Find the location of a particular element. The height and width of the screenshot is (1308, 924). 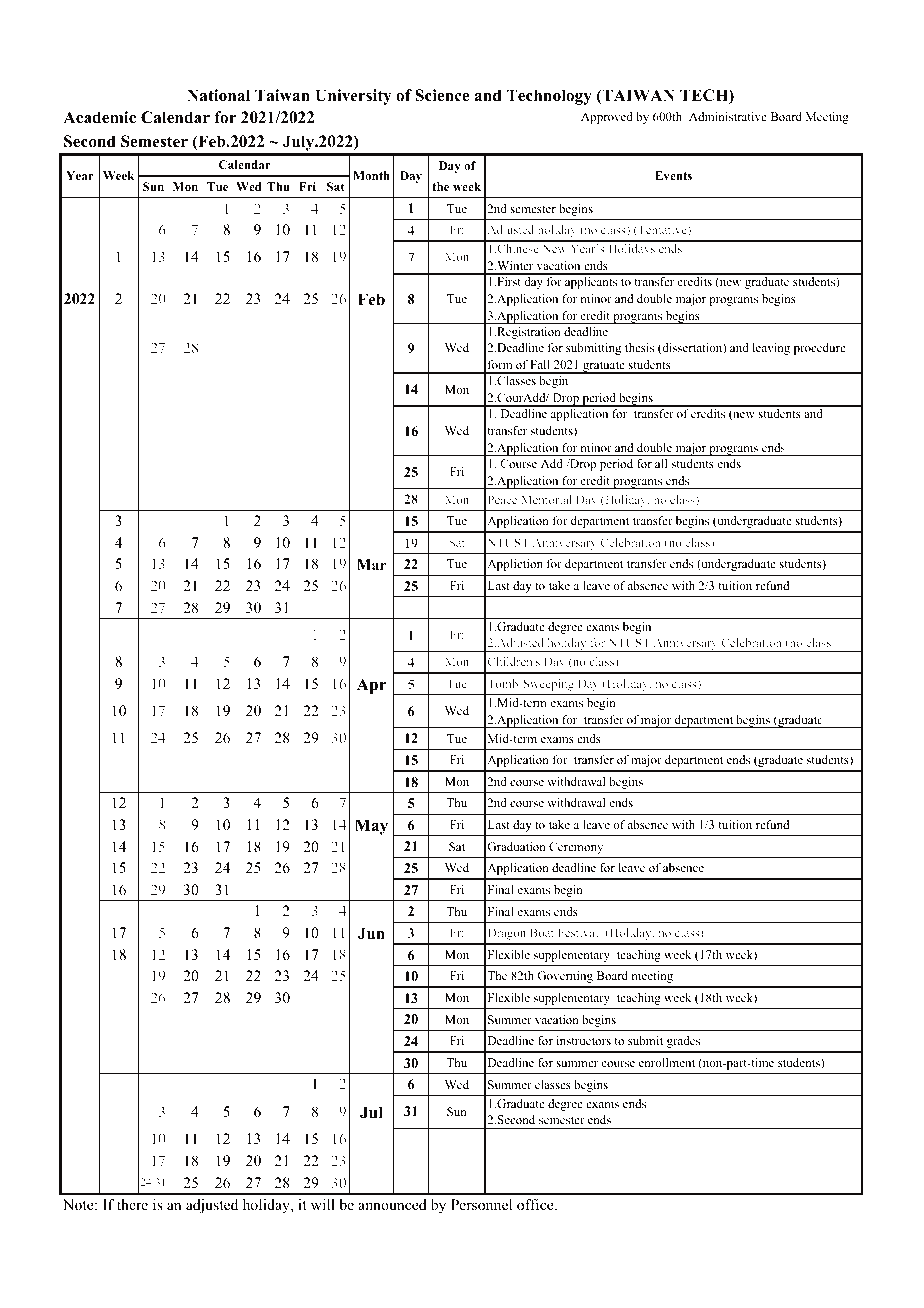

Festival is located at coordinates (578, 932).
